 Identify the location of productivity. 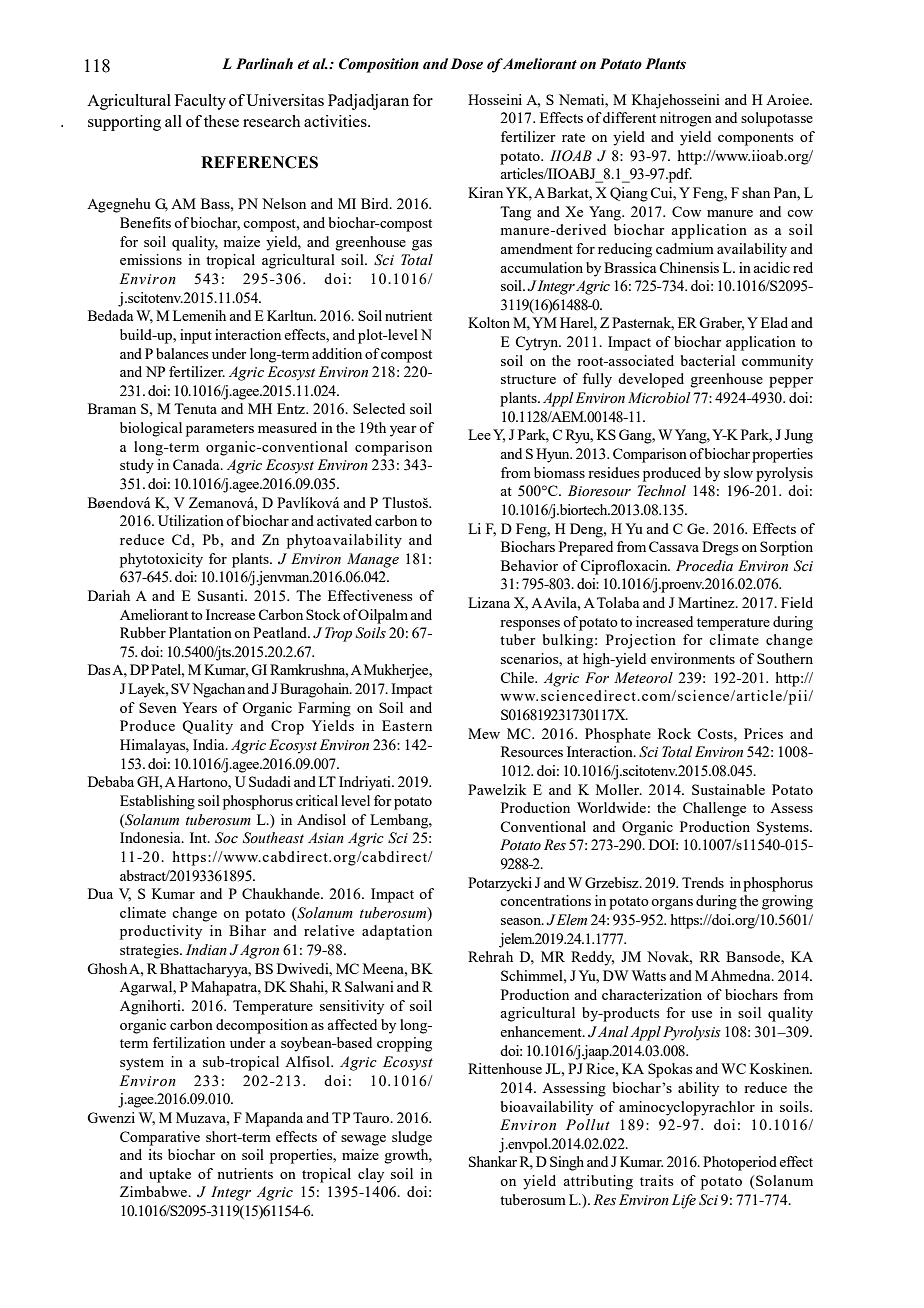
(161, 932).
